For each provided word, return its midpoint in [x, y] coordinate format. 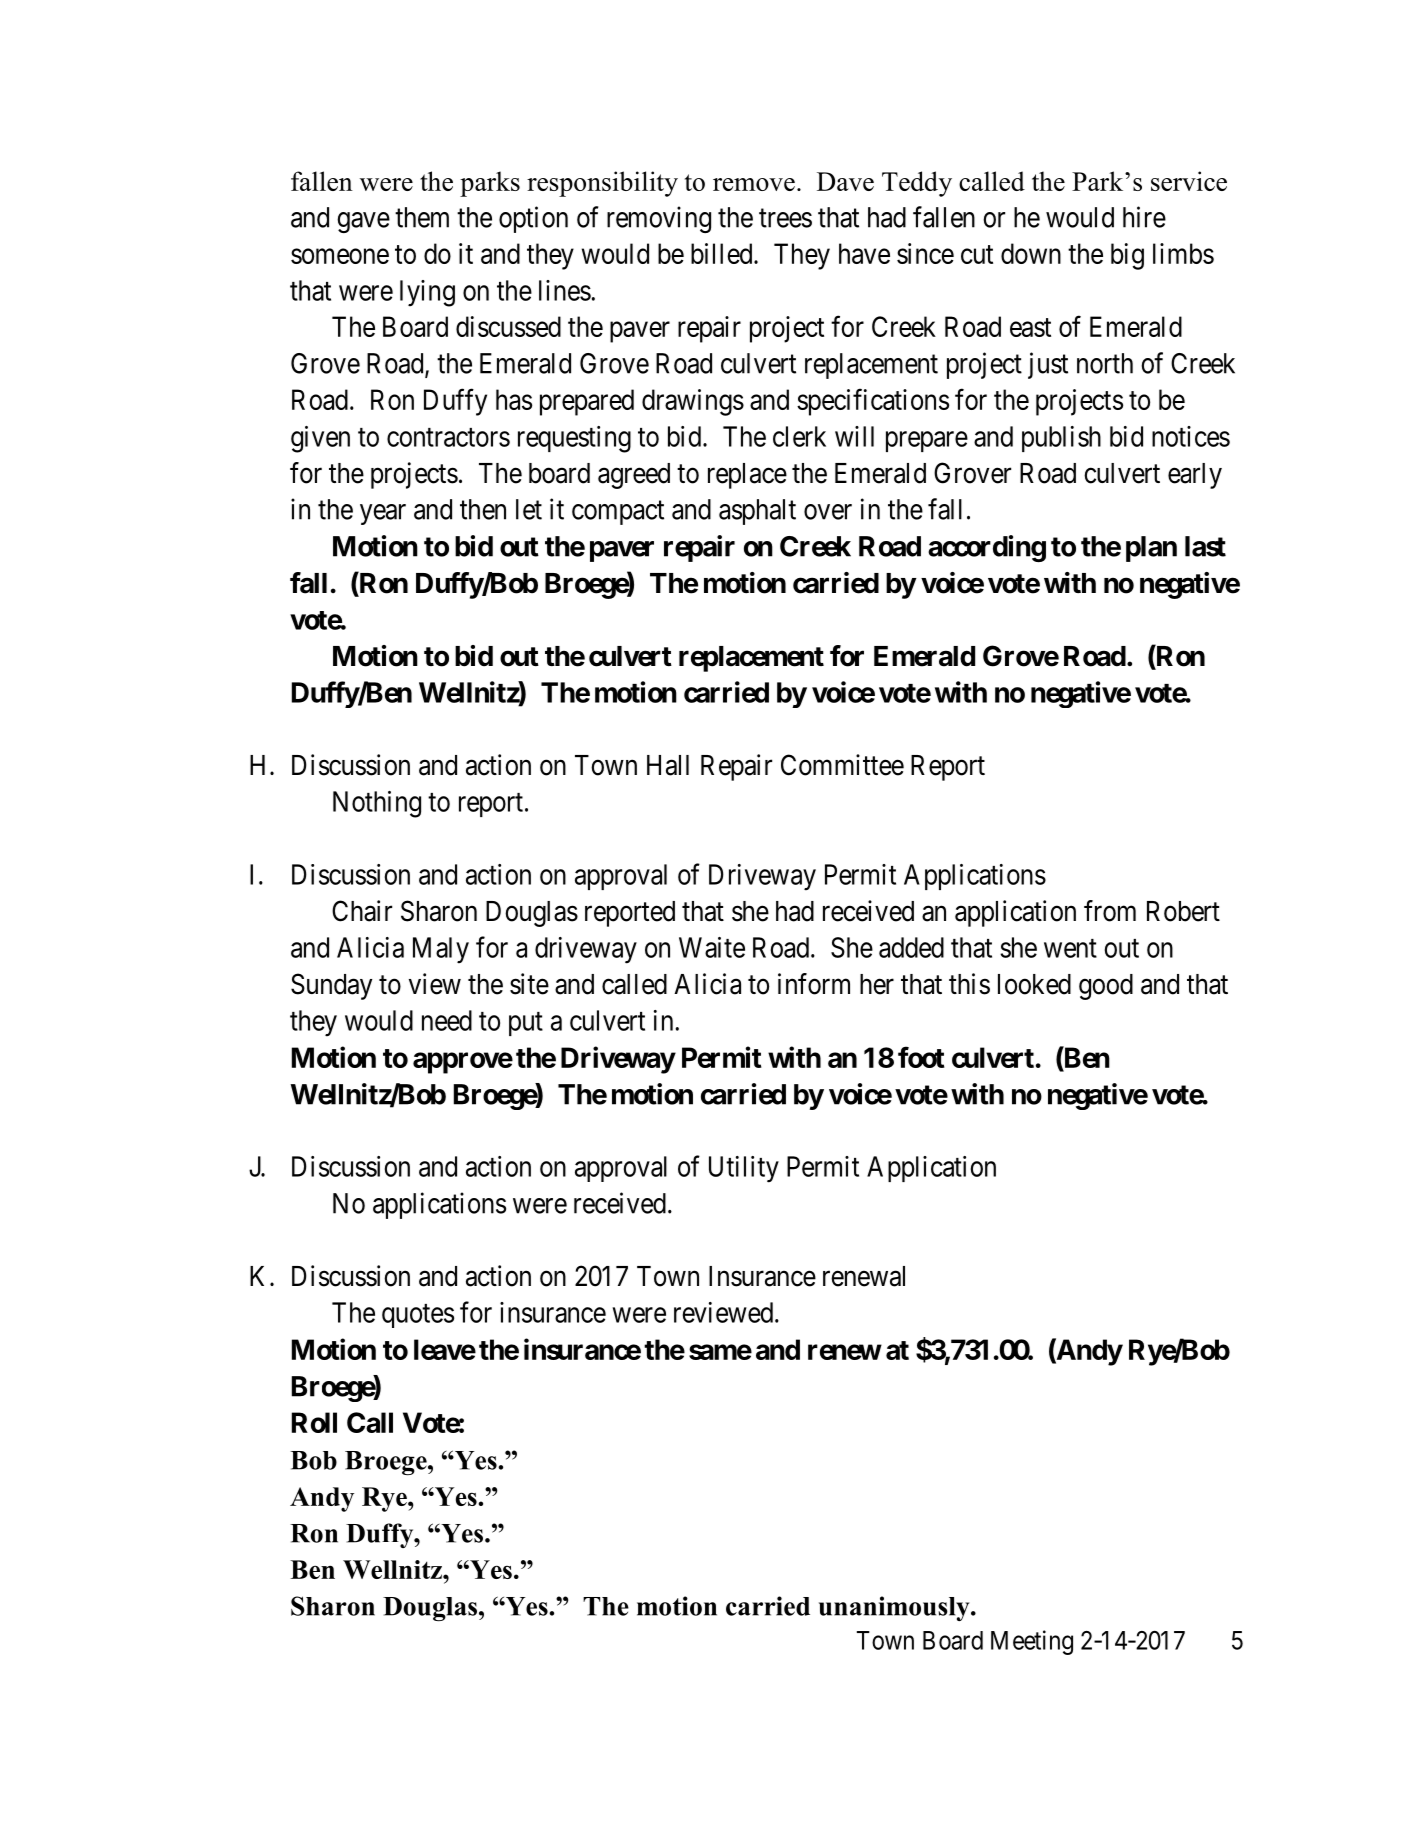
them [422, 217]
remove [754, 184]
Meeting [1032, 1642]
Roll [314, 1422]
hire [1144, 217]
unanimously [895, 1608]
